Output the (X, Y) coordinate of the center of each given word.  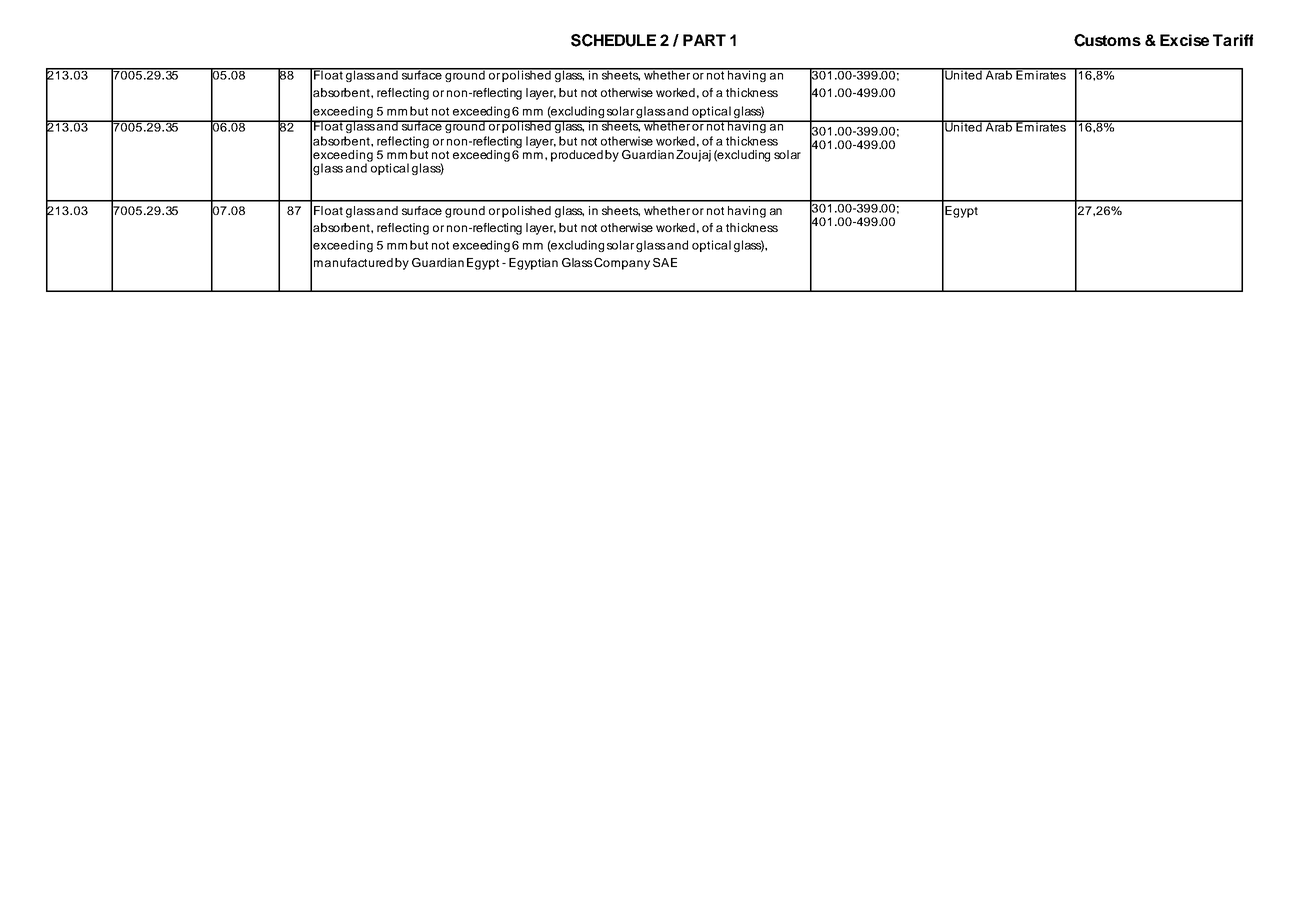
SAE (665, 262)
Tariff (1233, 40)
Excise (1184, 40)
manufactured (353, 262)
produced (577, 156)
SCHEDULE (613, 40)
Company (622, 264)
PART (704, 40)
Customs (1107, 40)
